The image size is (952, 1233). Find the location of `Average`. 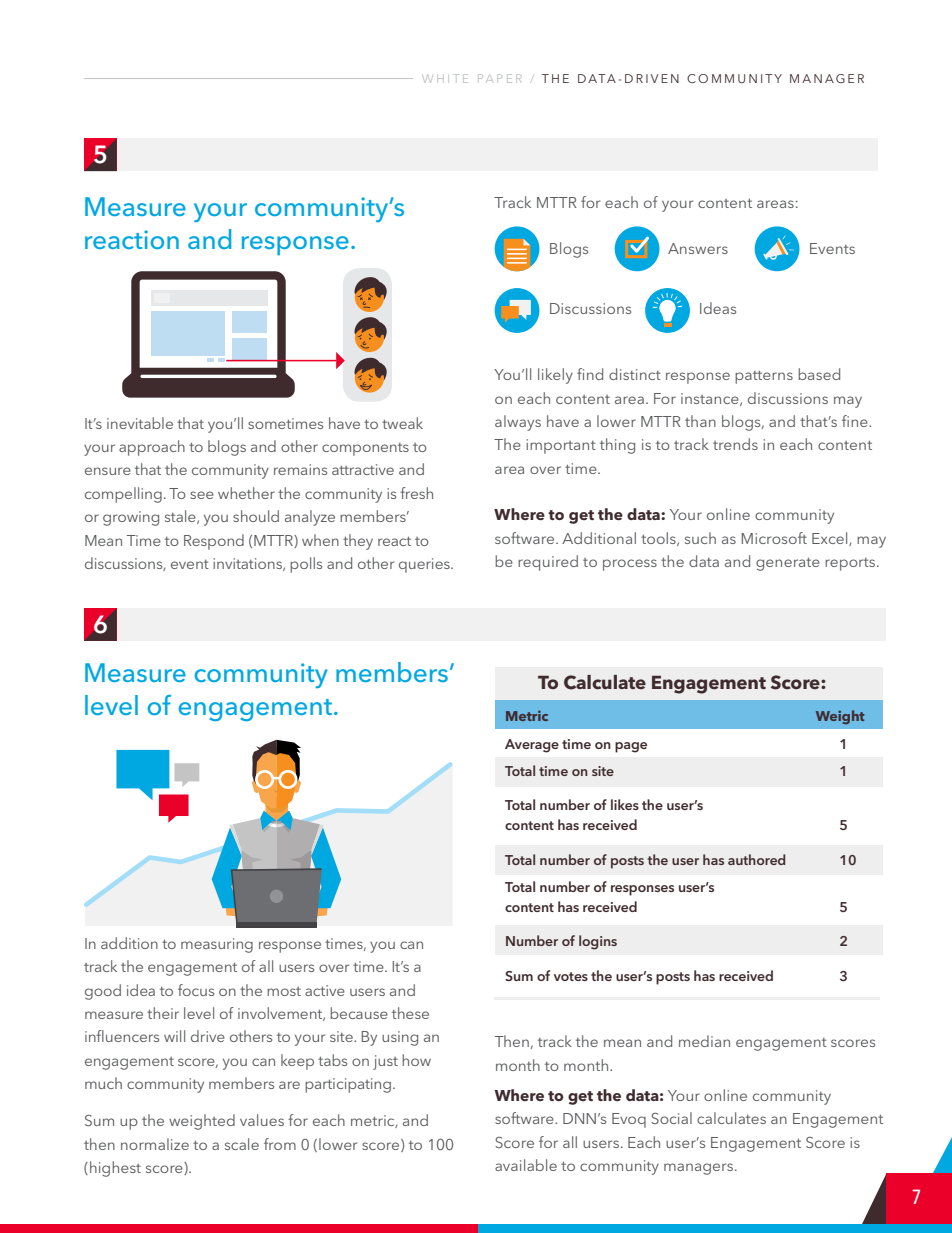

Average is located at coordinates (532, 746).
